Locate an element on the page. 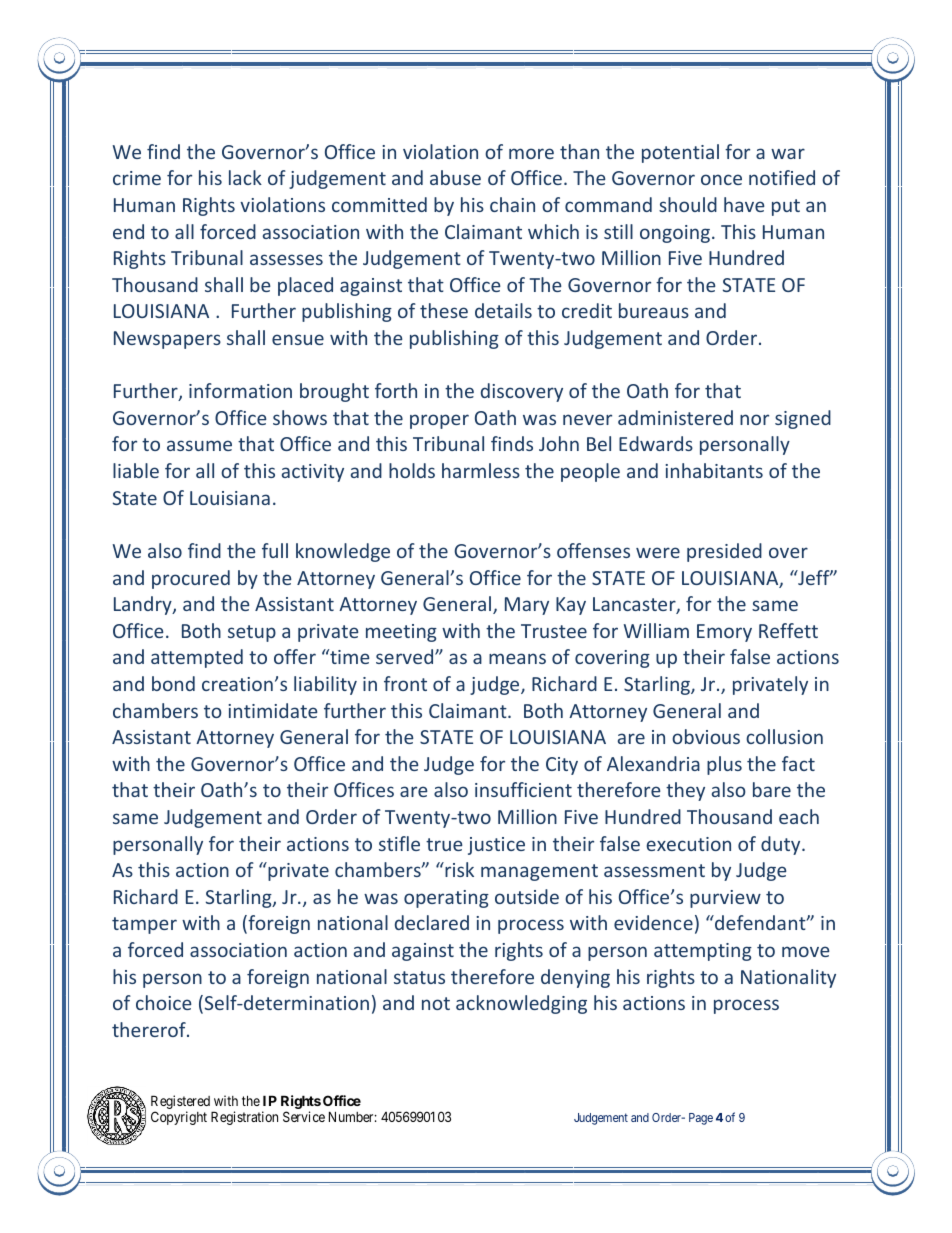 The image size is (952, 1233). information is located at coordinates (240, 390).
